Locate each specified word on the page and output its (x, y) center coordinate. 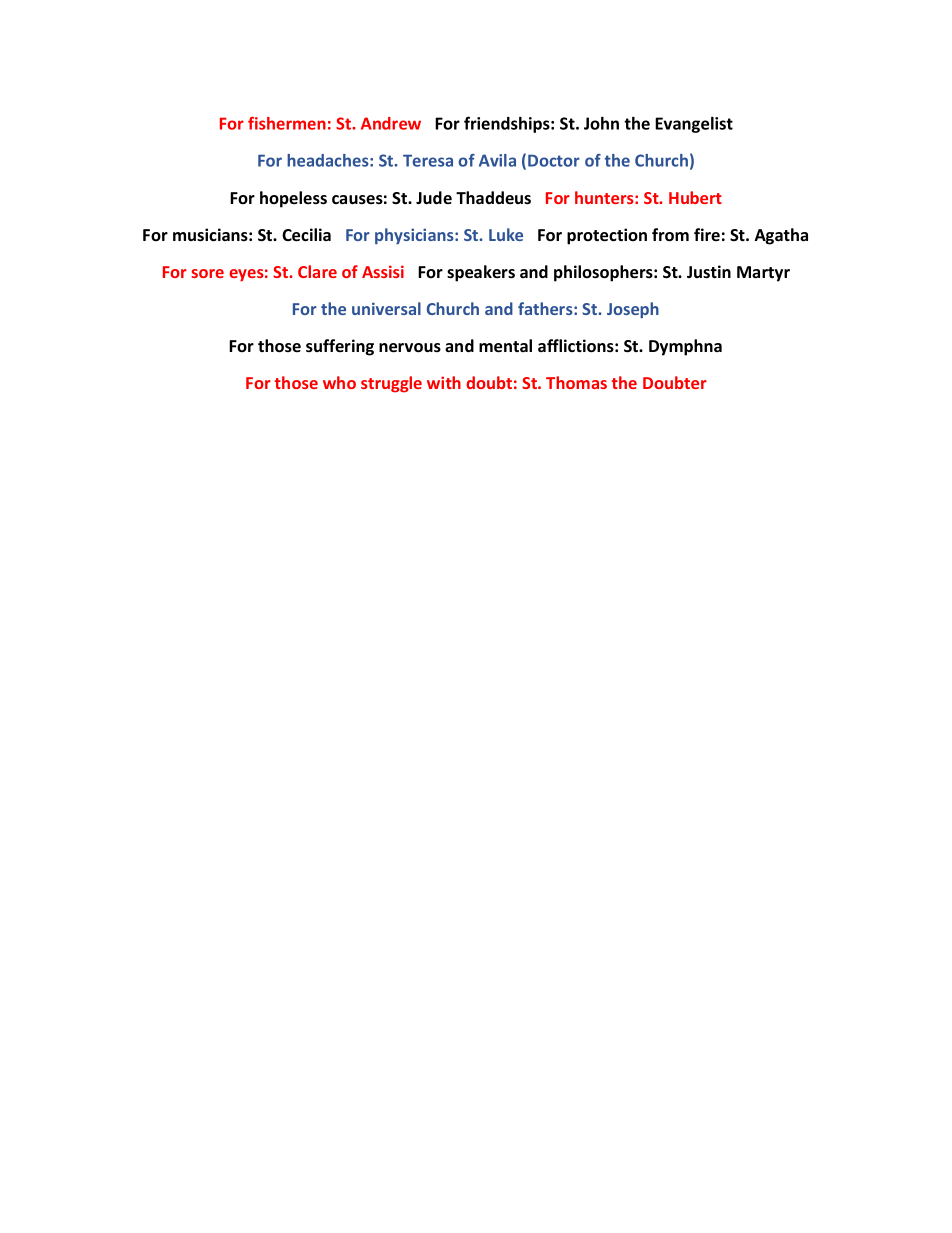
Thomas (576, 382)
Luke (506, 234)
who (339, 382)
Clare (317, 271)
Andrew (391, 123)
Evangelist (694, 125)
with (444, 382)
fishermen (287, 123)
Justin (709, 272)
